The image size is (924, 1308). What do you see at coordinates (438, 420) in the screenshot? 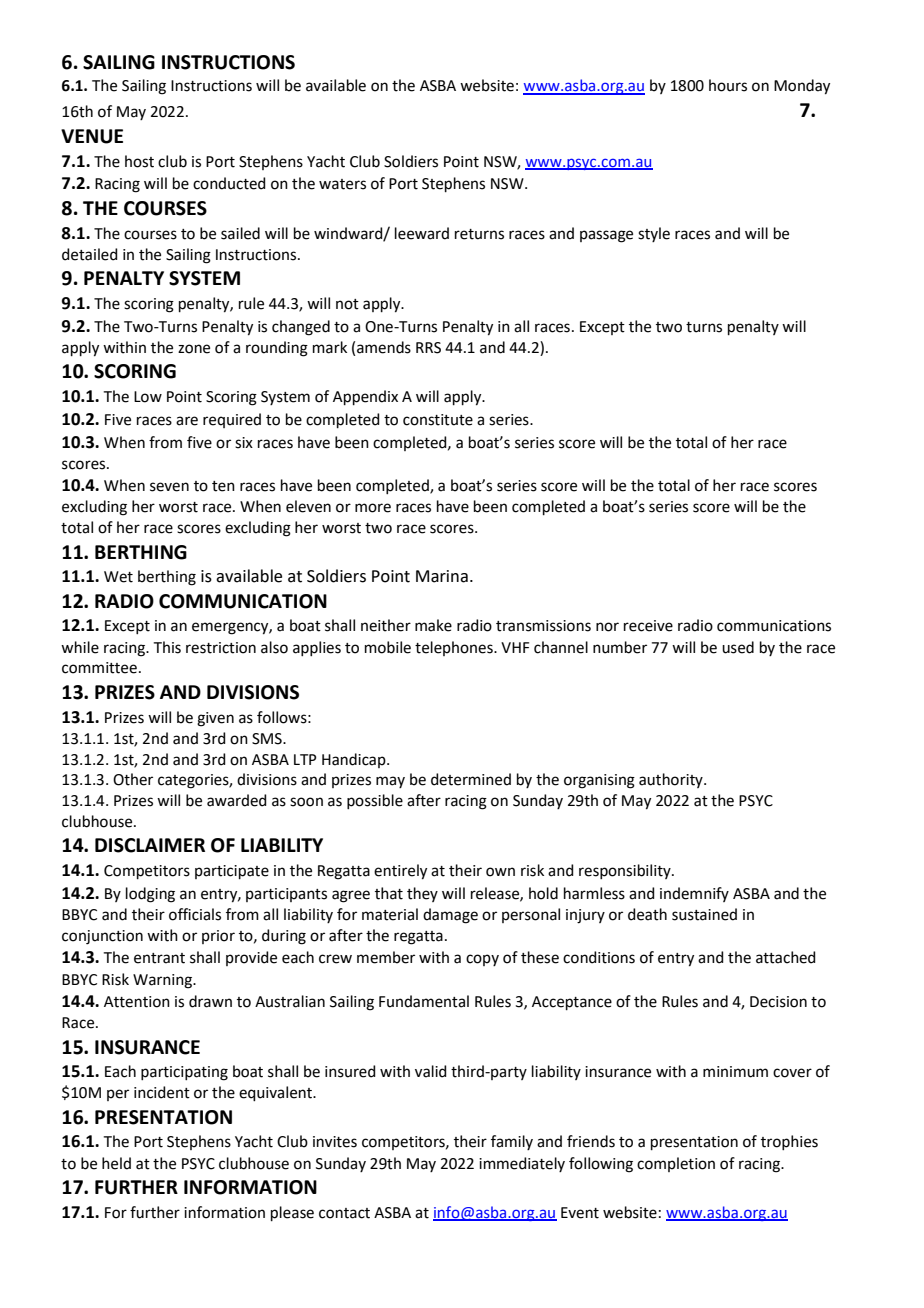
I see `constitute` at bounding box center [438, 420].
